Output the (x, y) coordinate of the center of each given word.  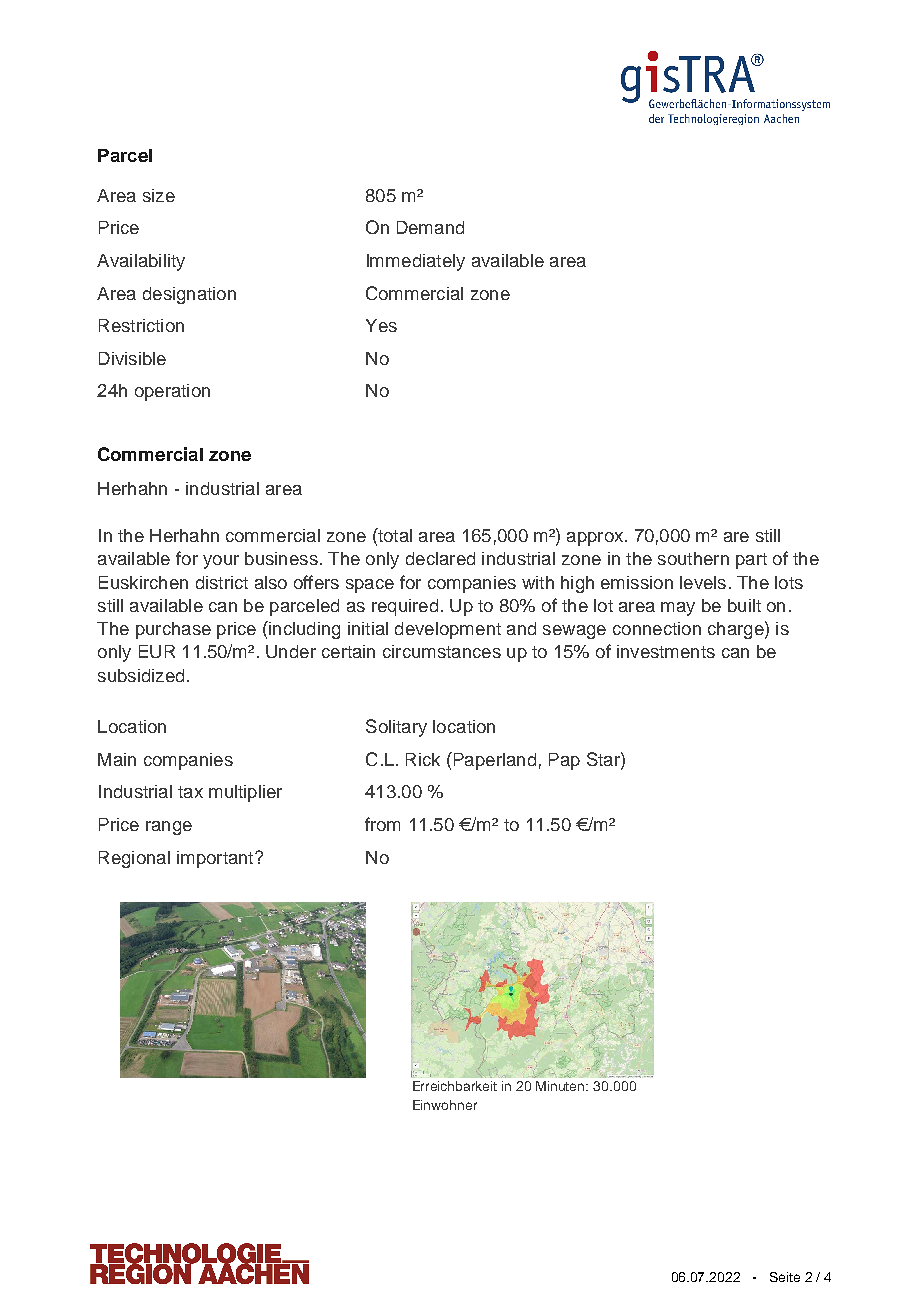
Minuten (561, 1086)
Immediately (416, 262)
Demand (430, 227)
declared (440, 558)
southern (693, 558)
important (216, 859)
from (382, 824)
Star (604, 759)
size (159, 195)
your (221, 562)
